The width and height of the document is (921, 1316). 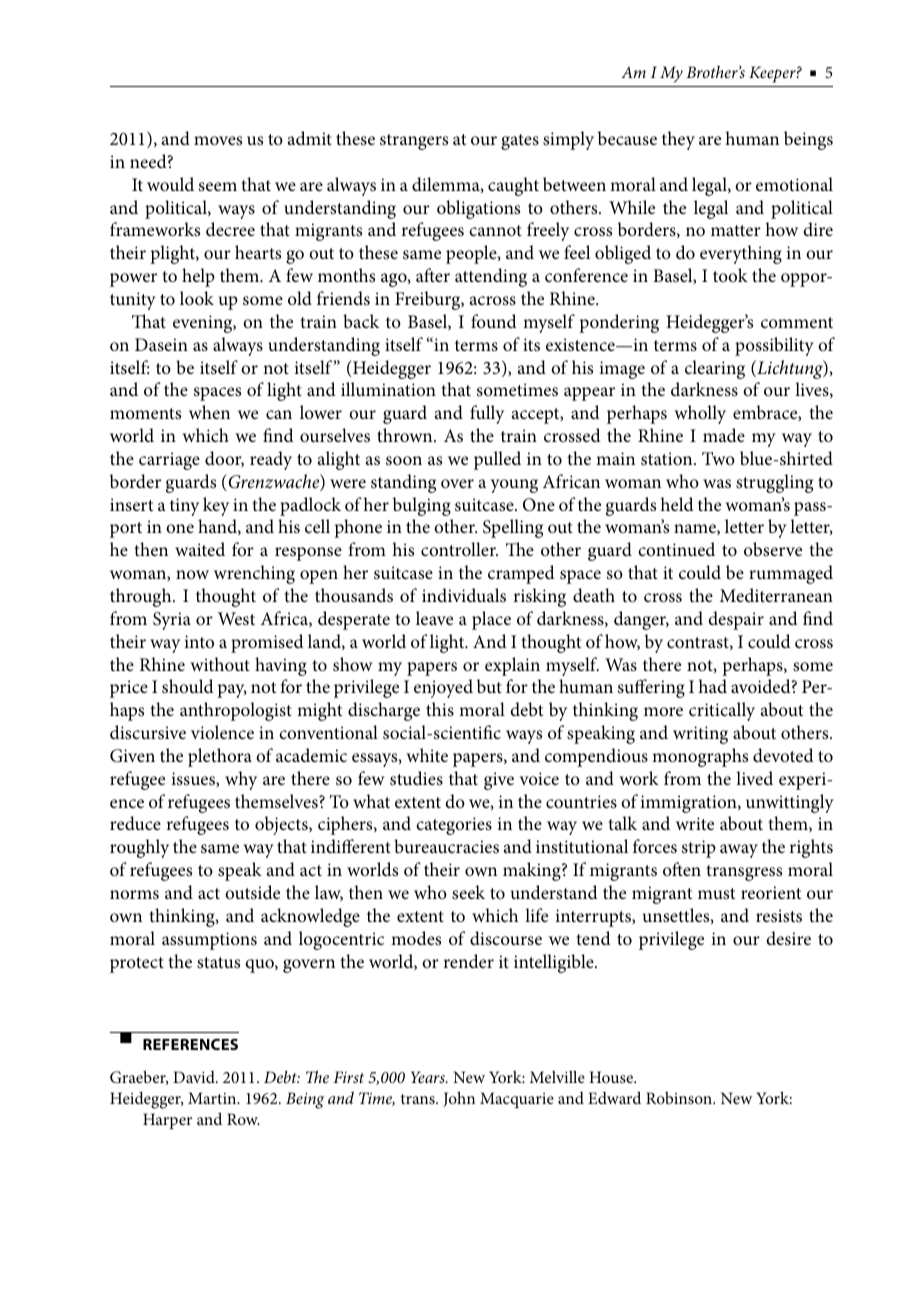 I want to click on why, so click(x=241, y=780).
